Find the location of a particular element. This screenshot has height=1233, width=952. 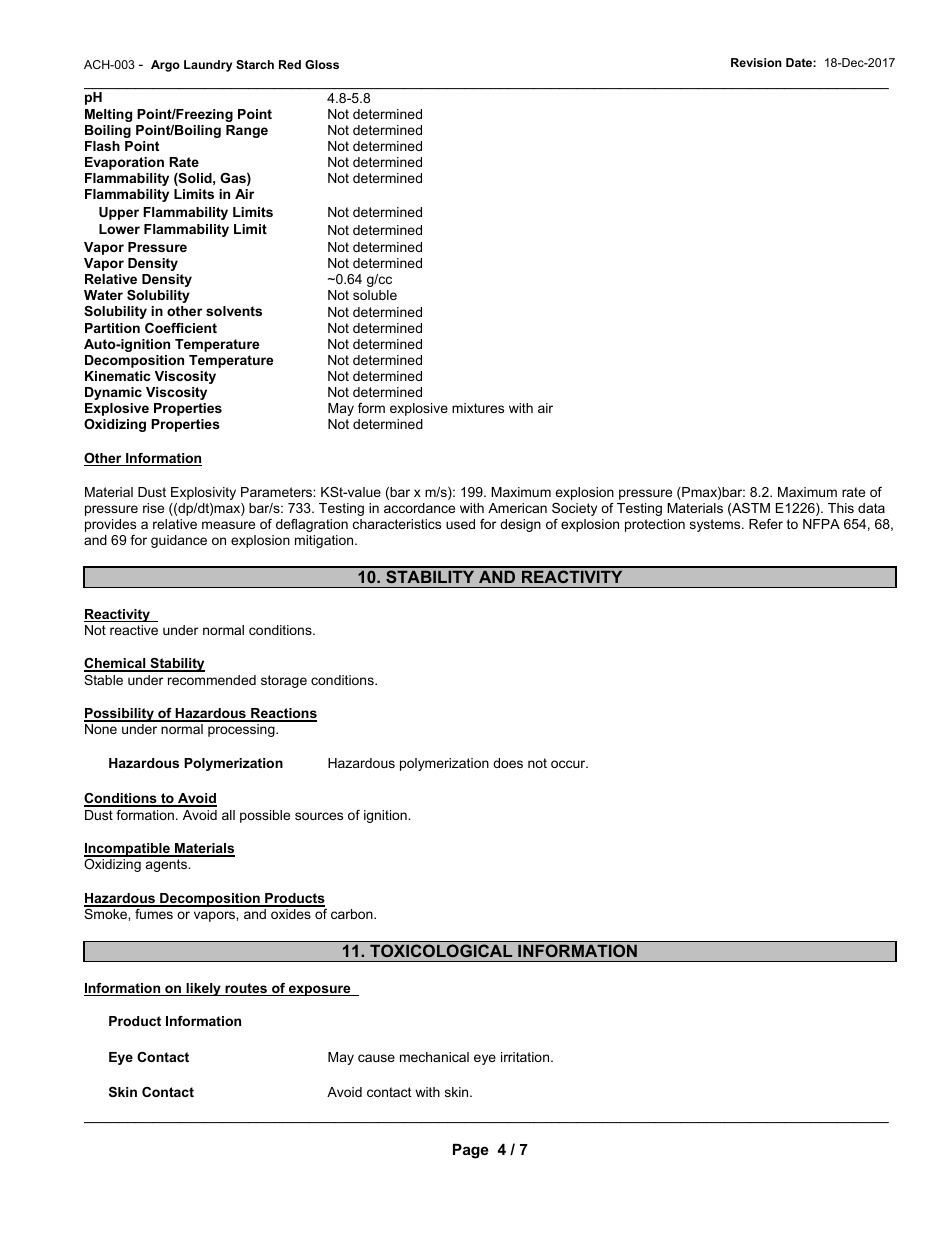

design is located at coordinates (520, 525).
